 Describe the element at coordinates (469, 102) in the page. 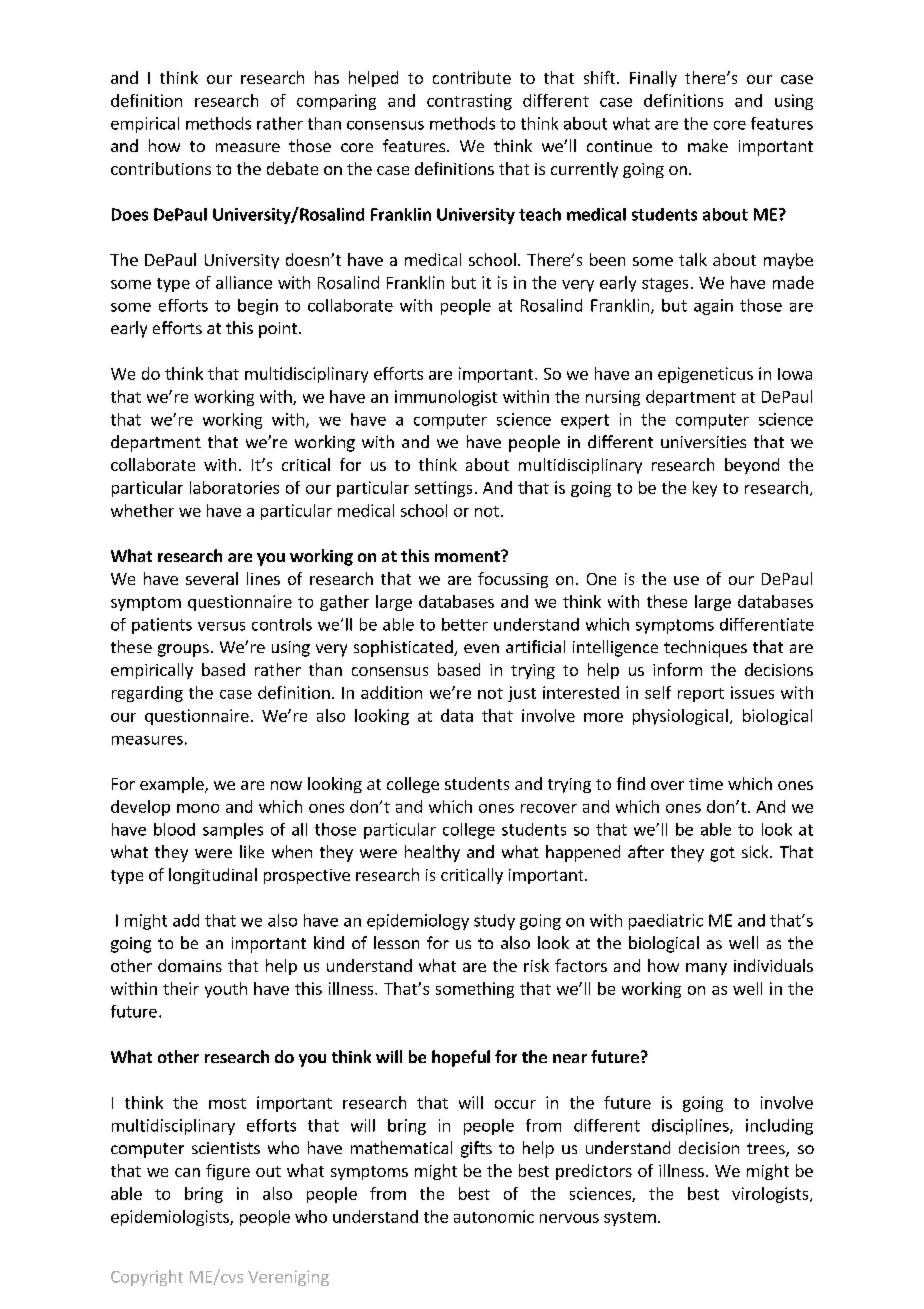

I see `contrasting` at that location.
